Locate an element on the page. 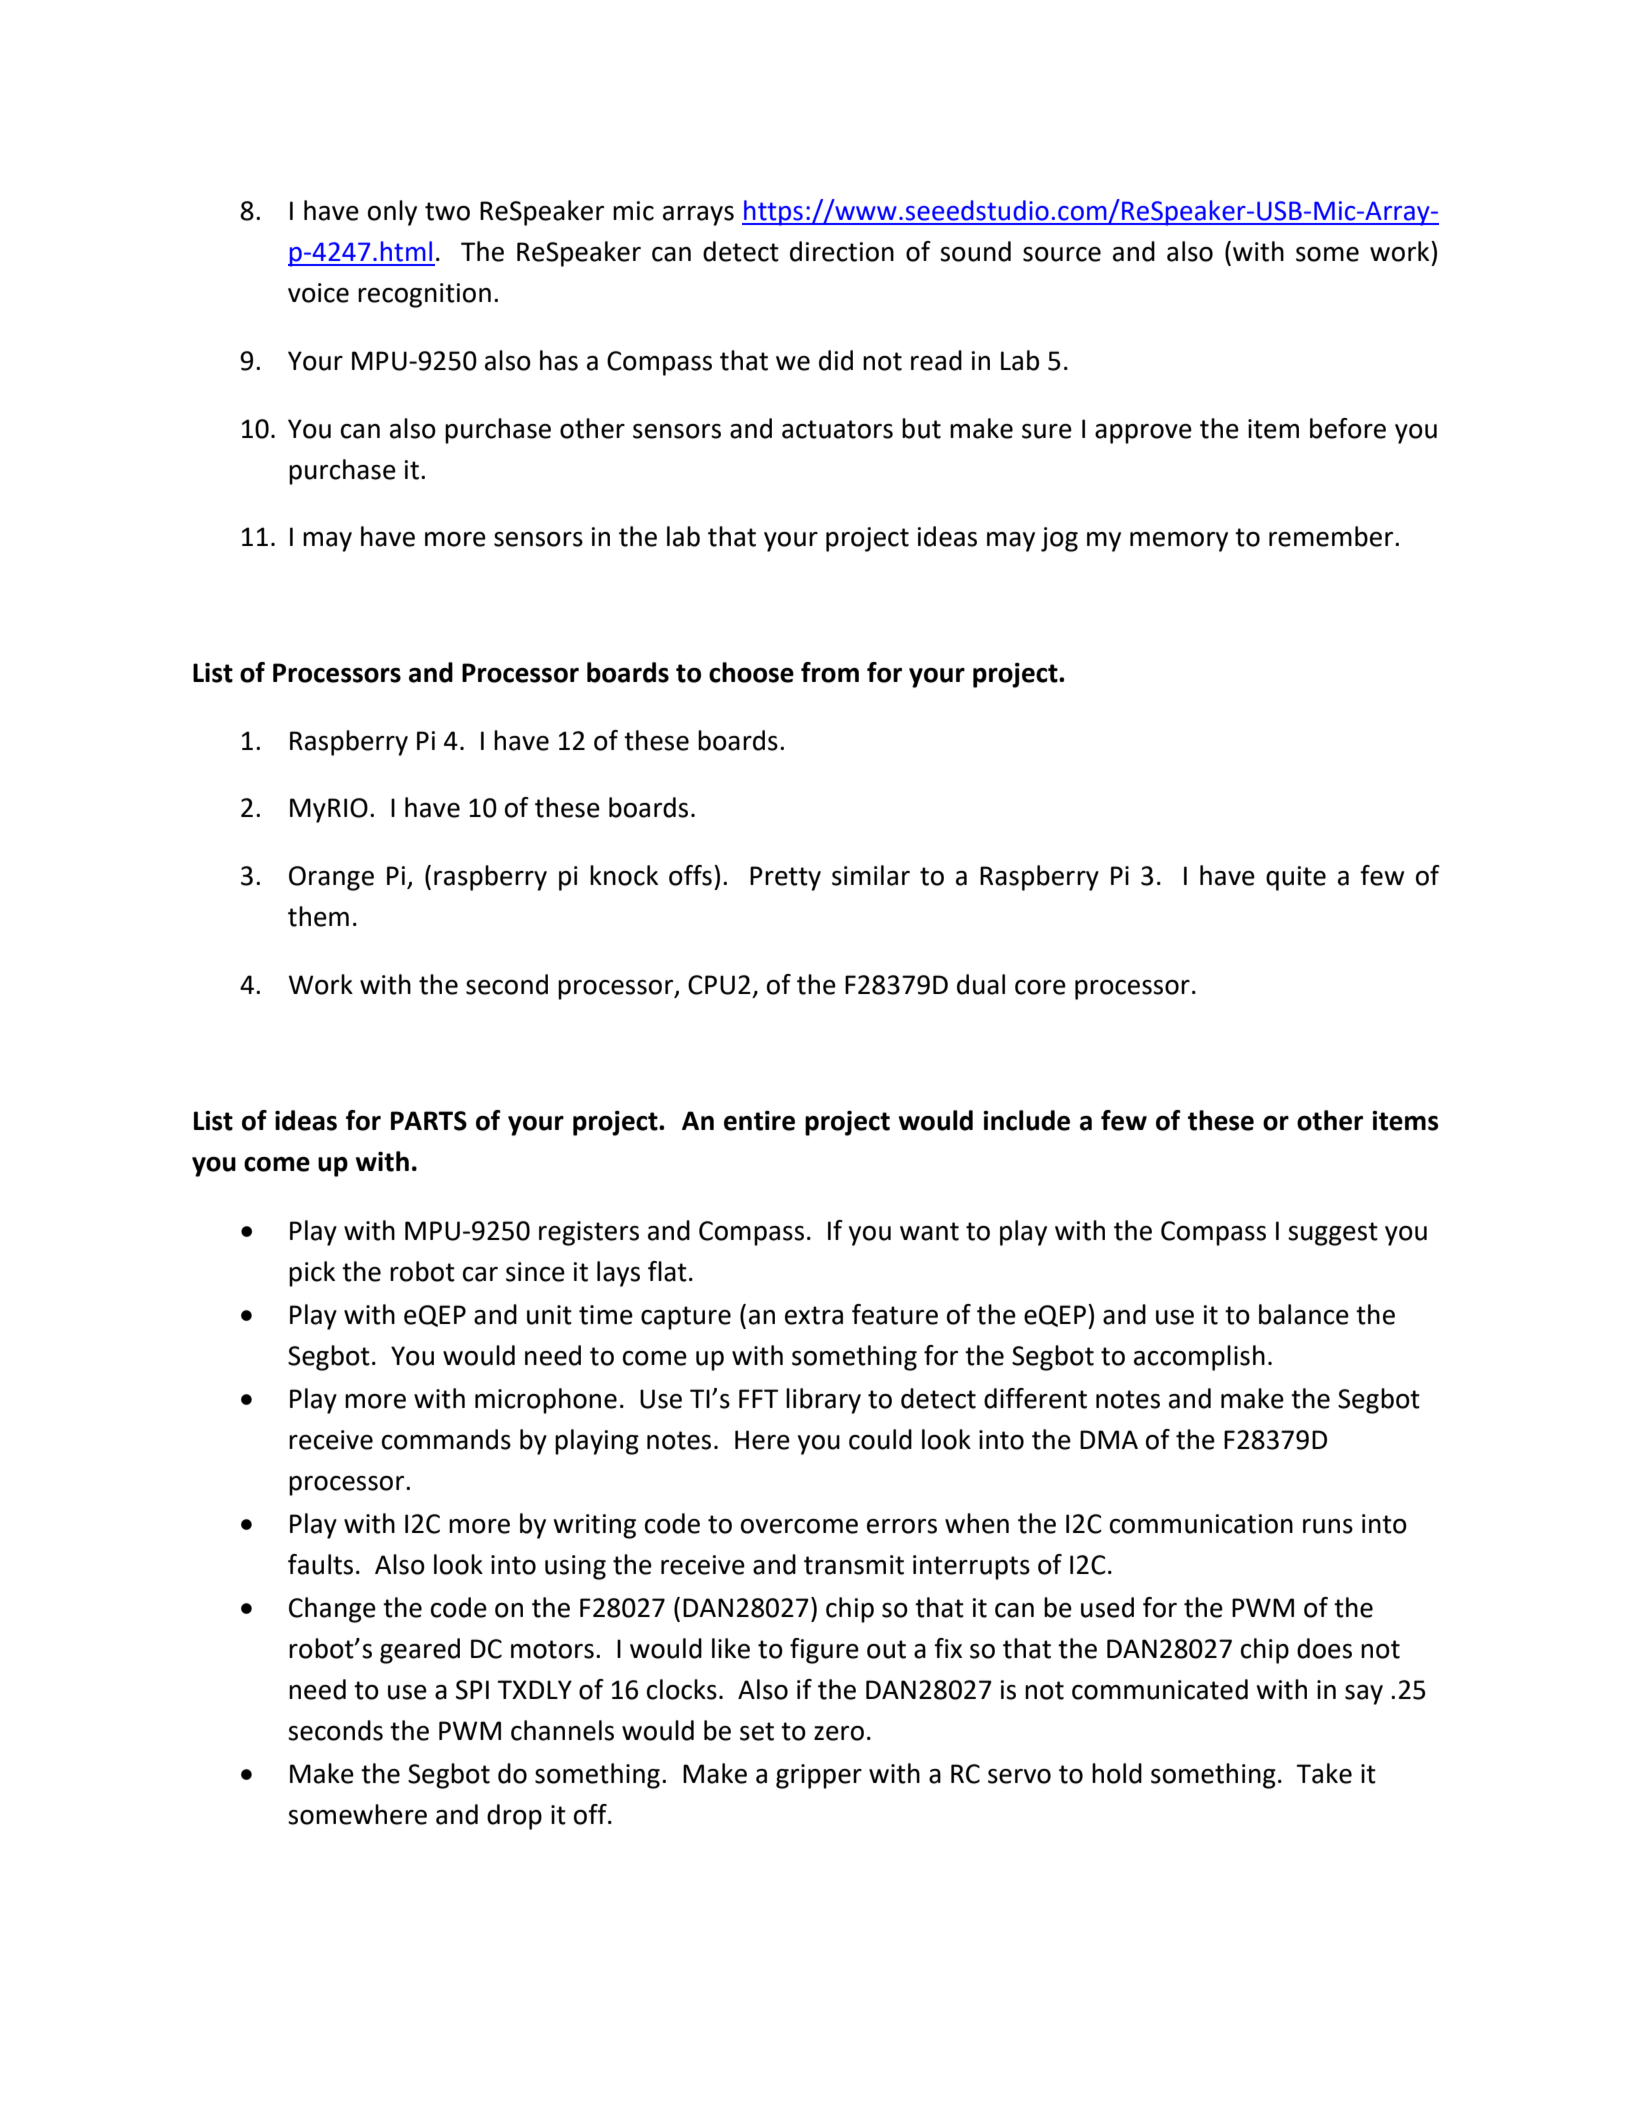 This image has width=1631, height=2110. gripper is located at coordinates (819, 1776).
